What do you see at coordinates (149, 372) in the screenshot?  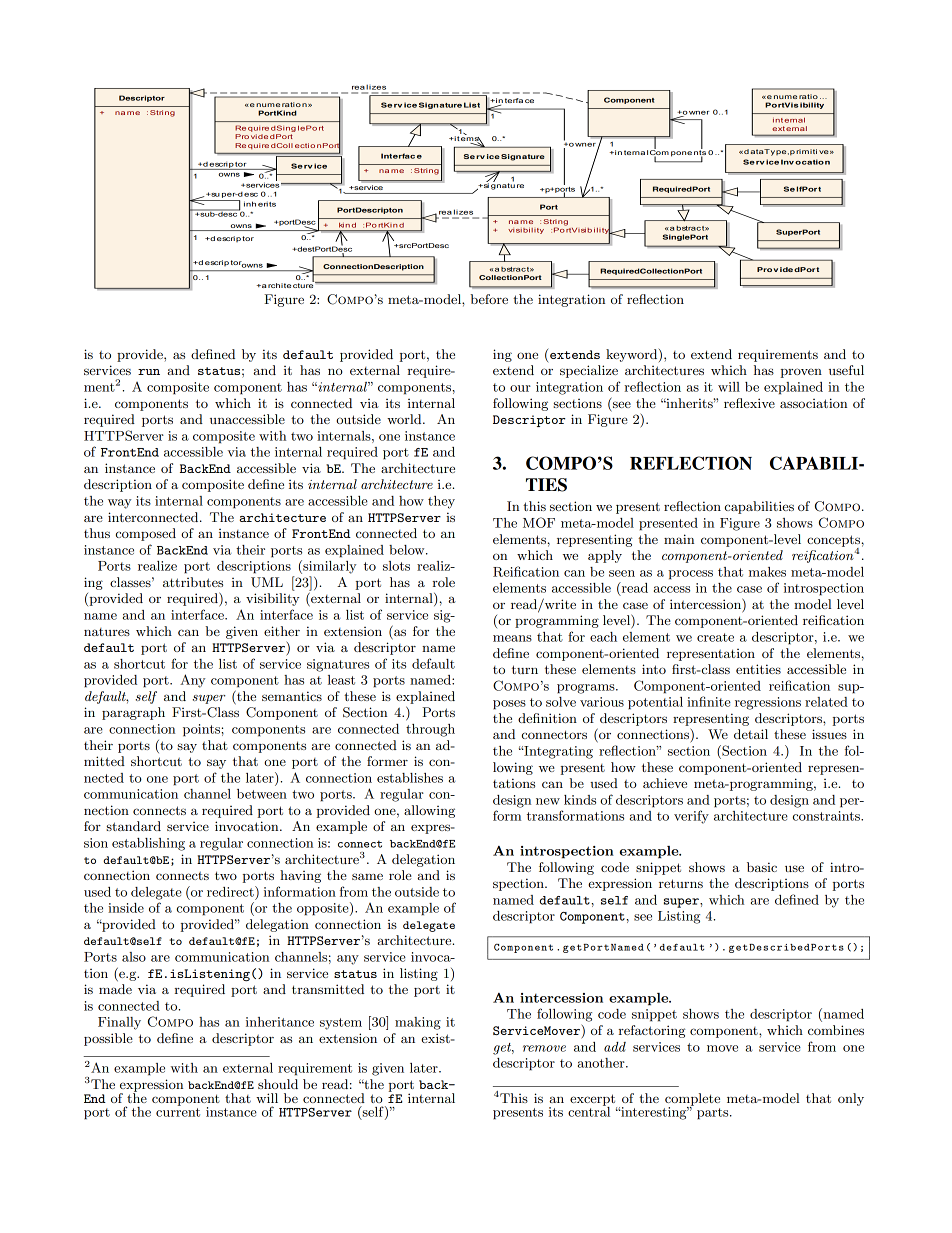 I see `run` at bounding box center [149, 372].
